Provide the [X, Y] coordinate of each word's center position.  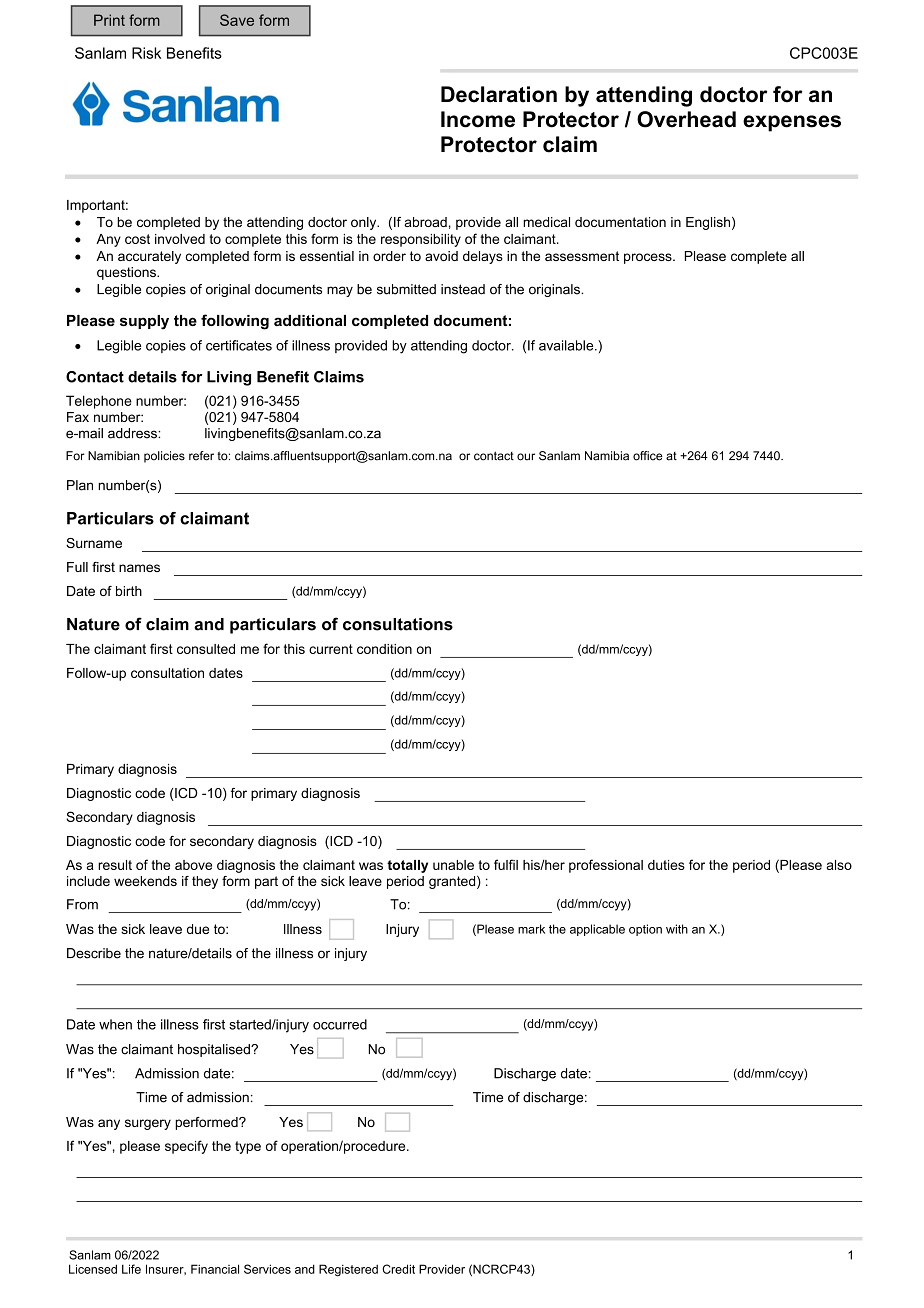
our [526, 457]
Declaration [499, 94]
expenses [792, 123]
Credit [398, 1269]
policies [164, 457]
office [648, 456]
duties [666, 865]
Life [131, 1269]
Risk [146, 53]
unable [453, 865]
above [193, 865]
